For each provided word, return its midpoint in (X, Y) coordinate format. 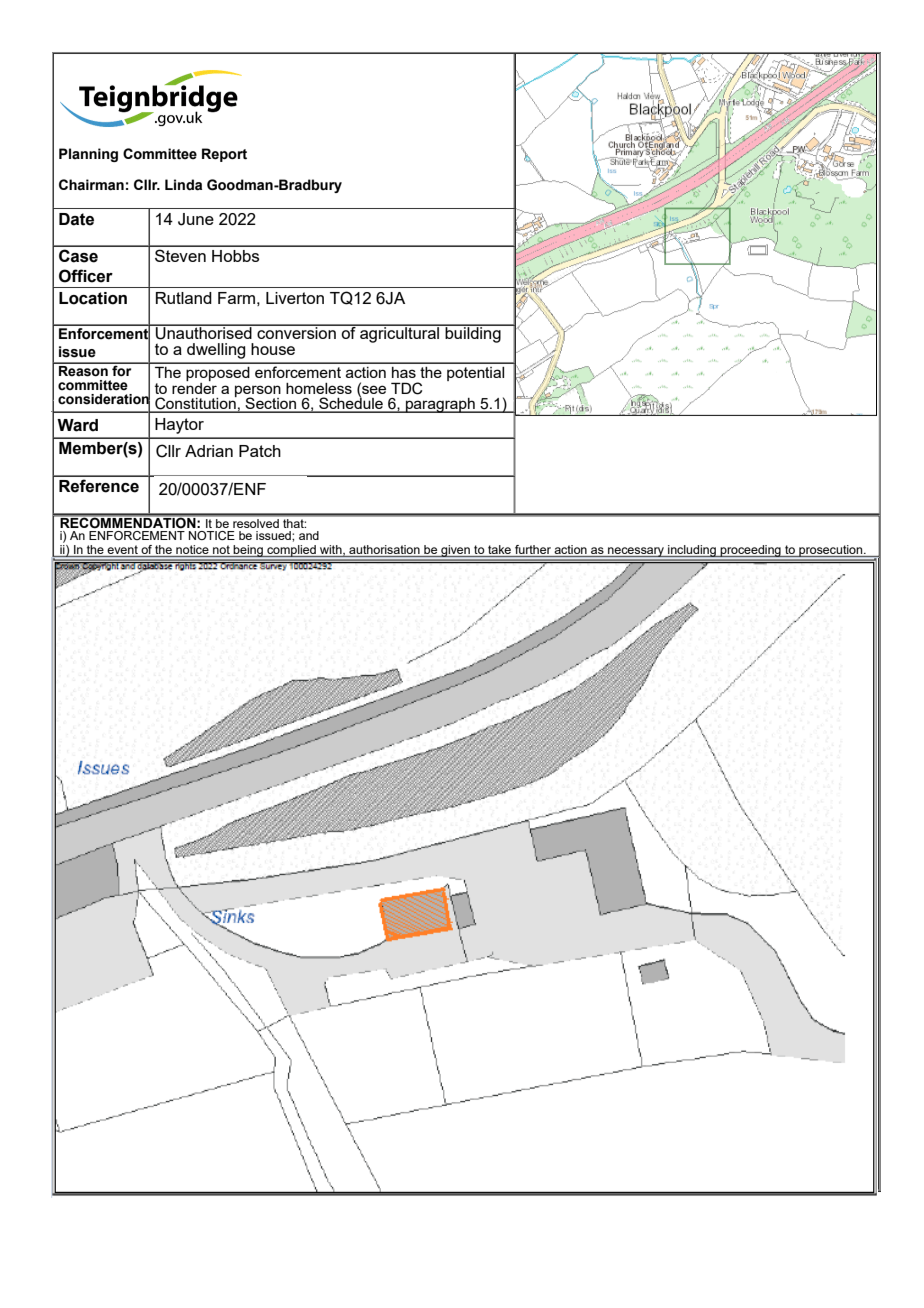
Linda (183, 185)
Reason (83, 370)
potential (475, 374)
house (273, 349)
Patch (260, 451)
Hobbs (235, 256)
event (123, 551)
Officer (86, 276)
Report (224, 155)
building (473, 333)
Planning (88, 155)
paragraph (440, 405)
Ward (77, 425)
